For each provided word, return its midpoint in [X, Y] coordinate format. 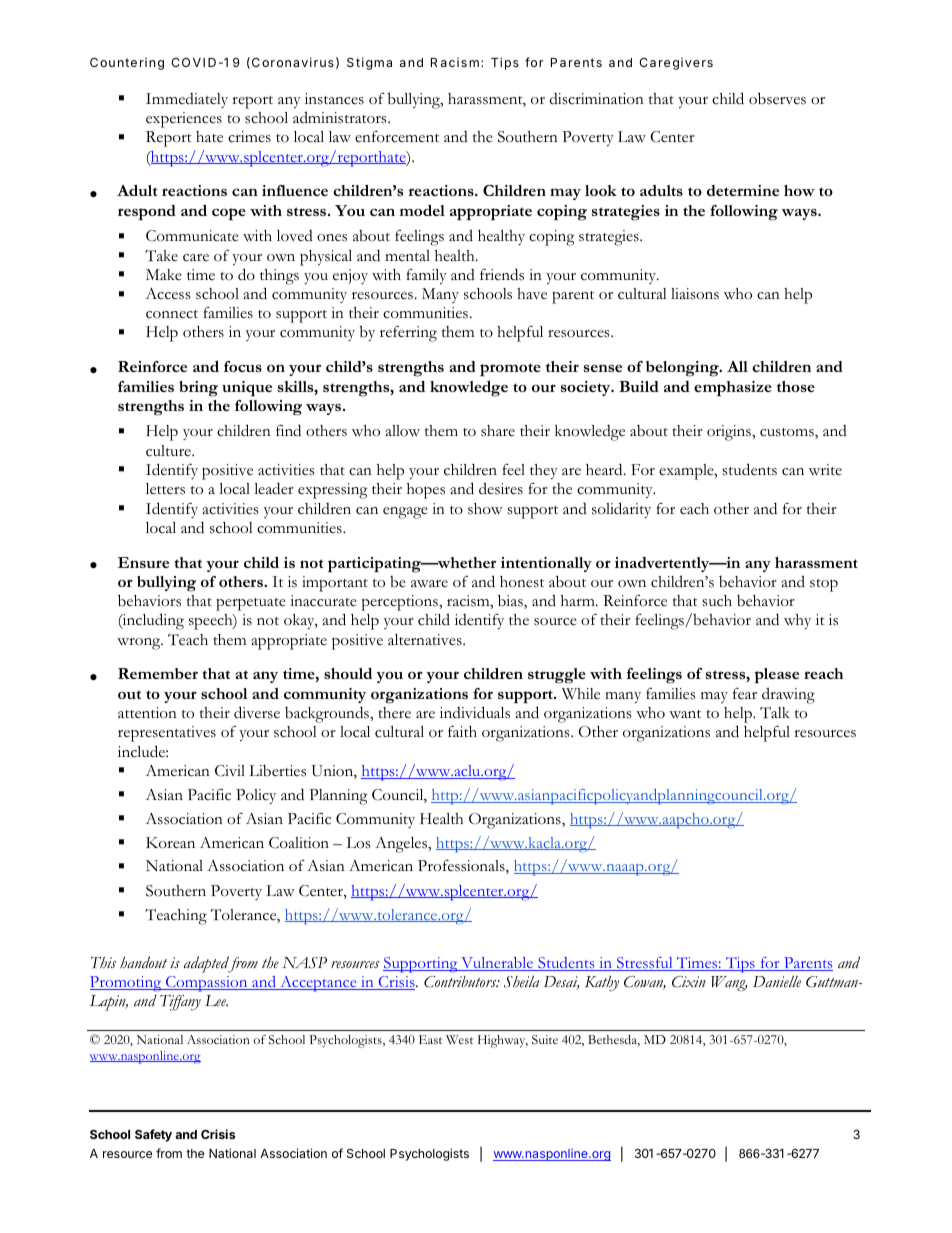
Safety [153, 1135]
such [717, 601]
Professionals [462, 866]
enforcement [397, 136]
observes [777, 98]
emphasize [733, 389]
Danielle [777, 982]
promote [510, 370]
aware [429, 583]
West [459, 1039]
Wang [729, 984]
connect [172, 314]
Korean [170, 843]
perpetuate [251, 604]
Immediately [187, 100]
